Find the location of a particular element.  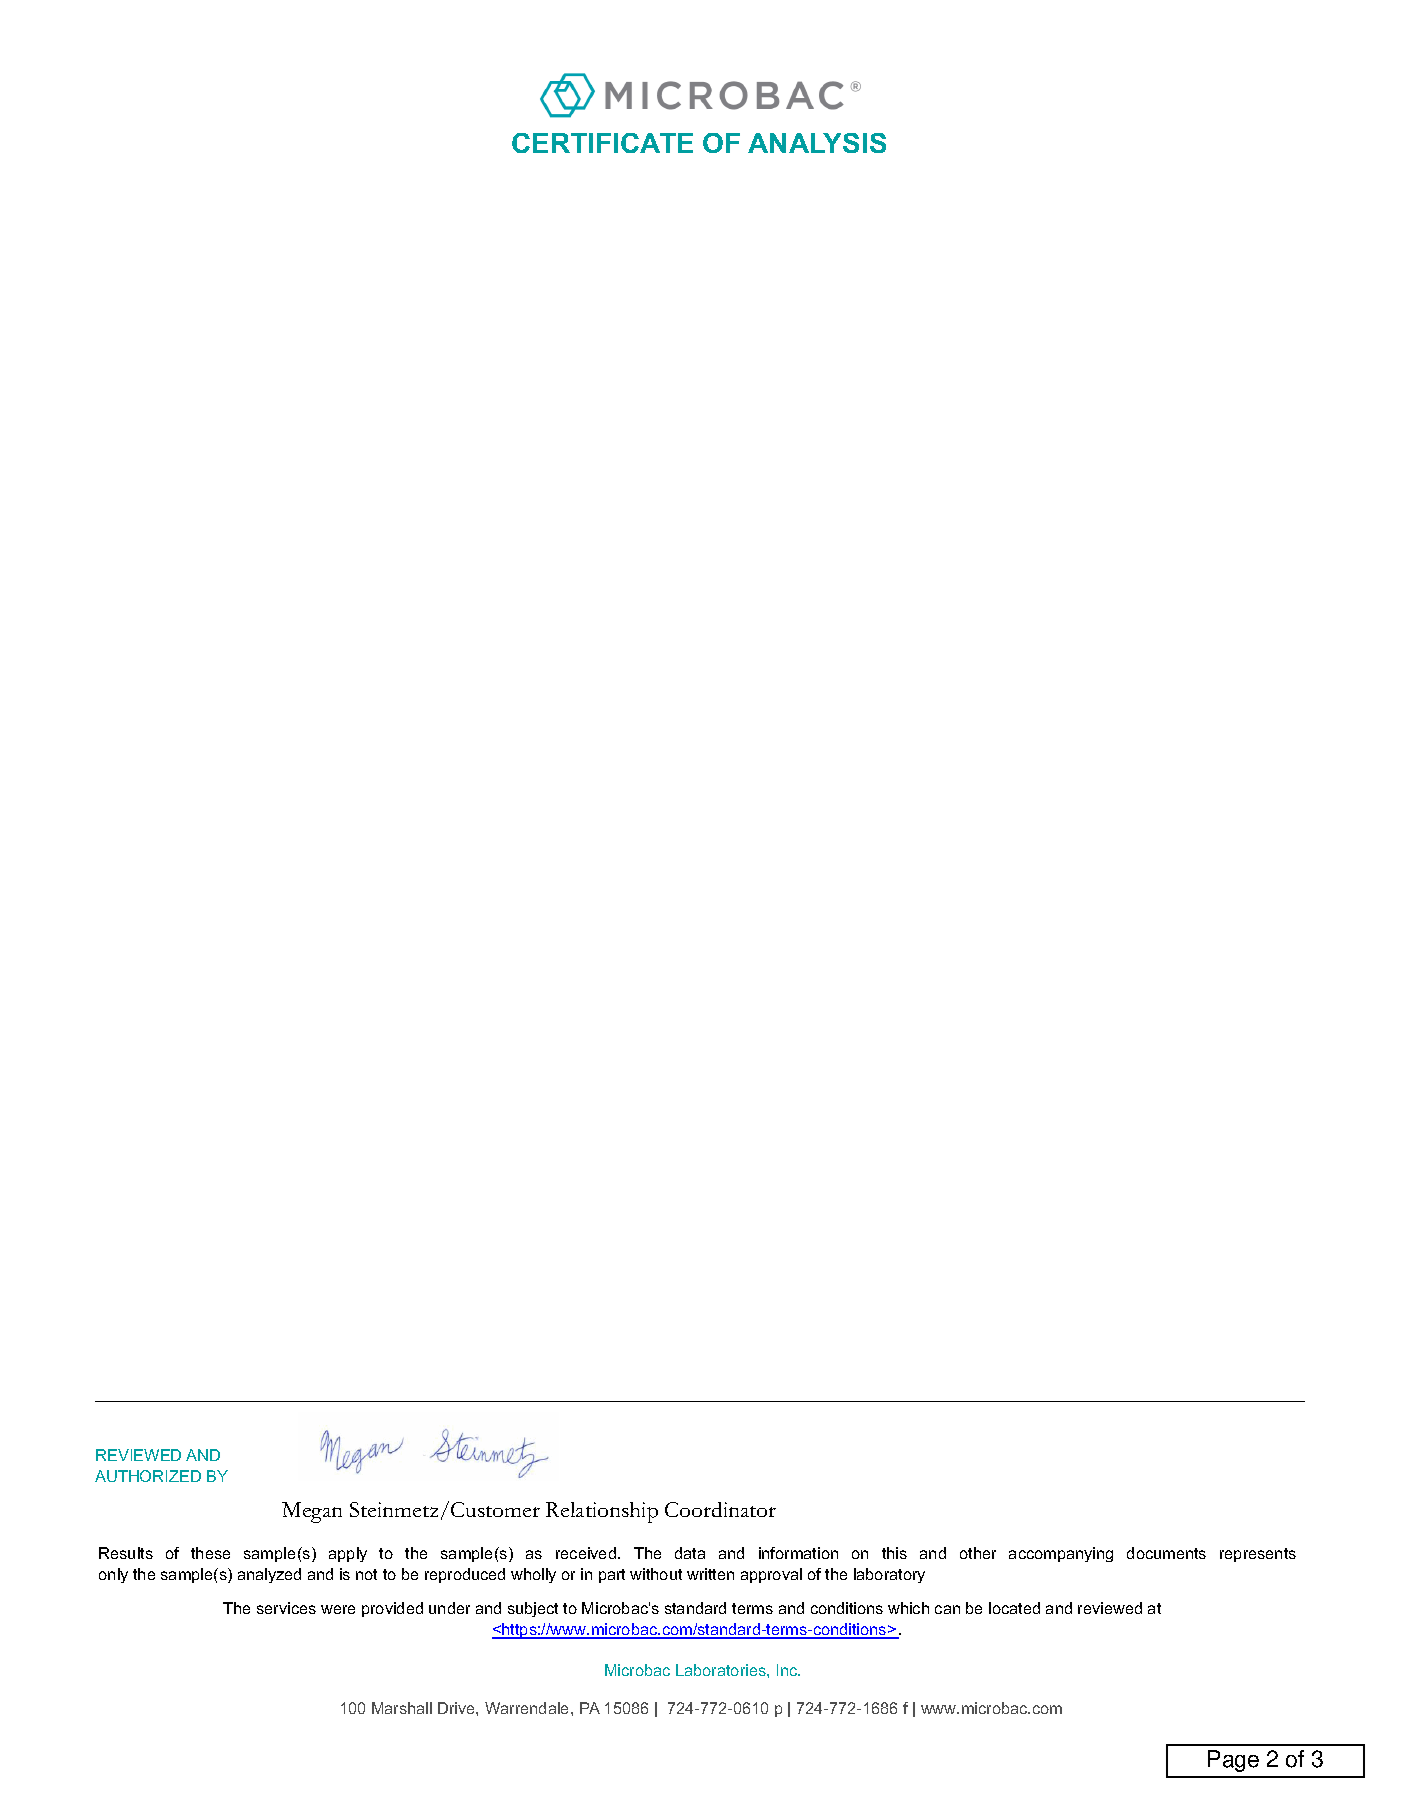

Relationship is located at coordinates (602, 1512).
